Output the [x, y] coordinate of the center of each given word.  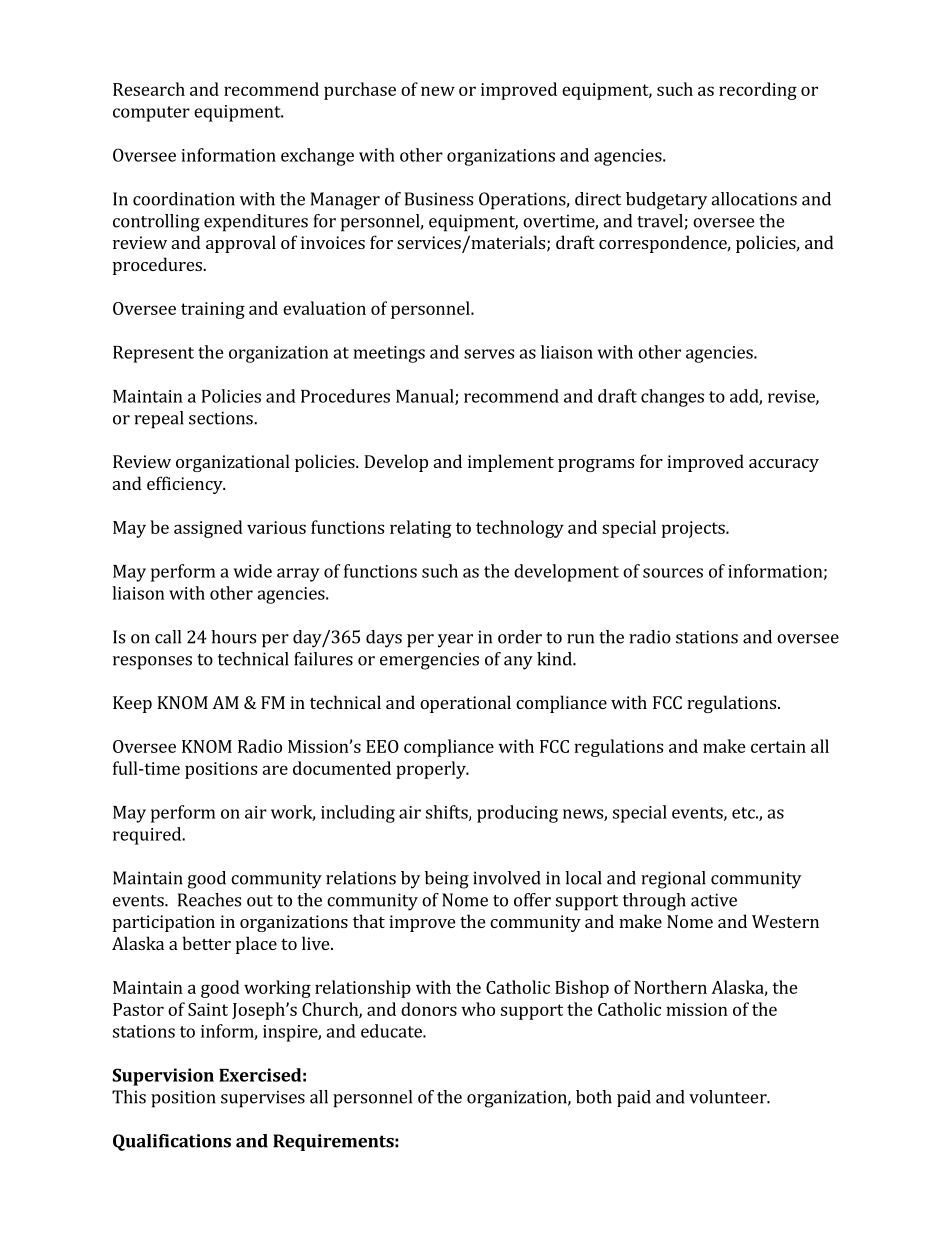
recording [758, 91]
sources [673, 573]
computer [151, 114]
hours [233, 637]
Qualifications [172, 1142]
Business [439, 199]
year [455, 641]
